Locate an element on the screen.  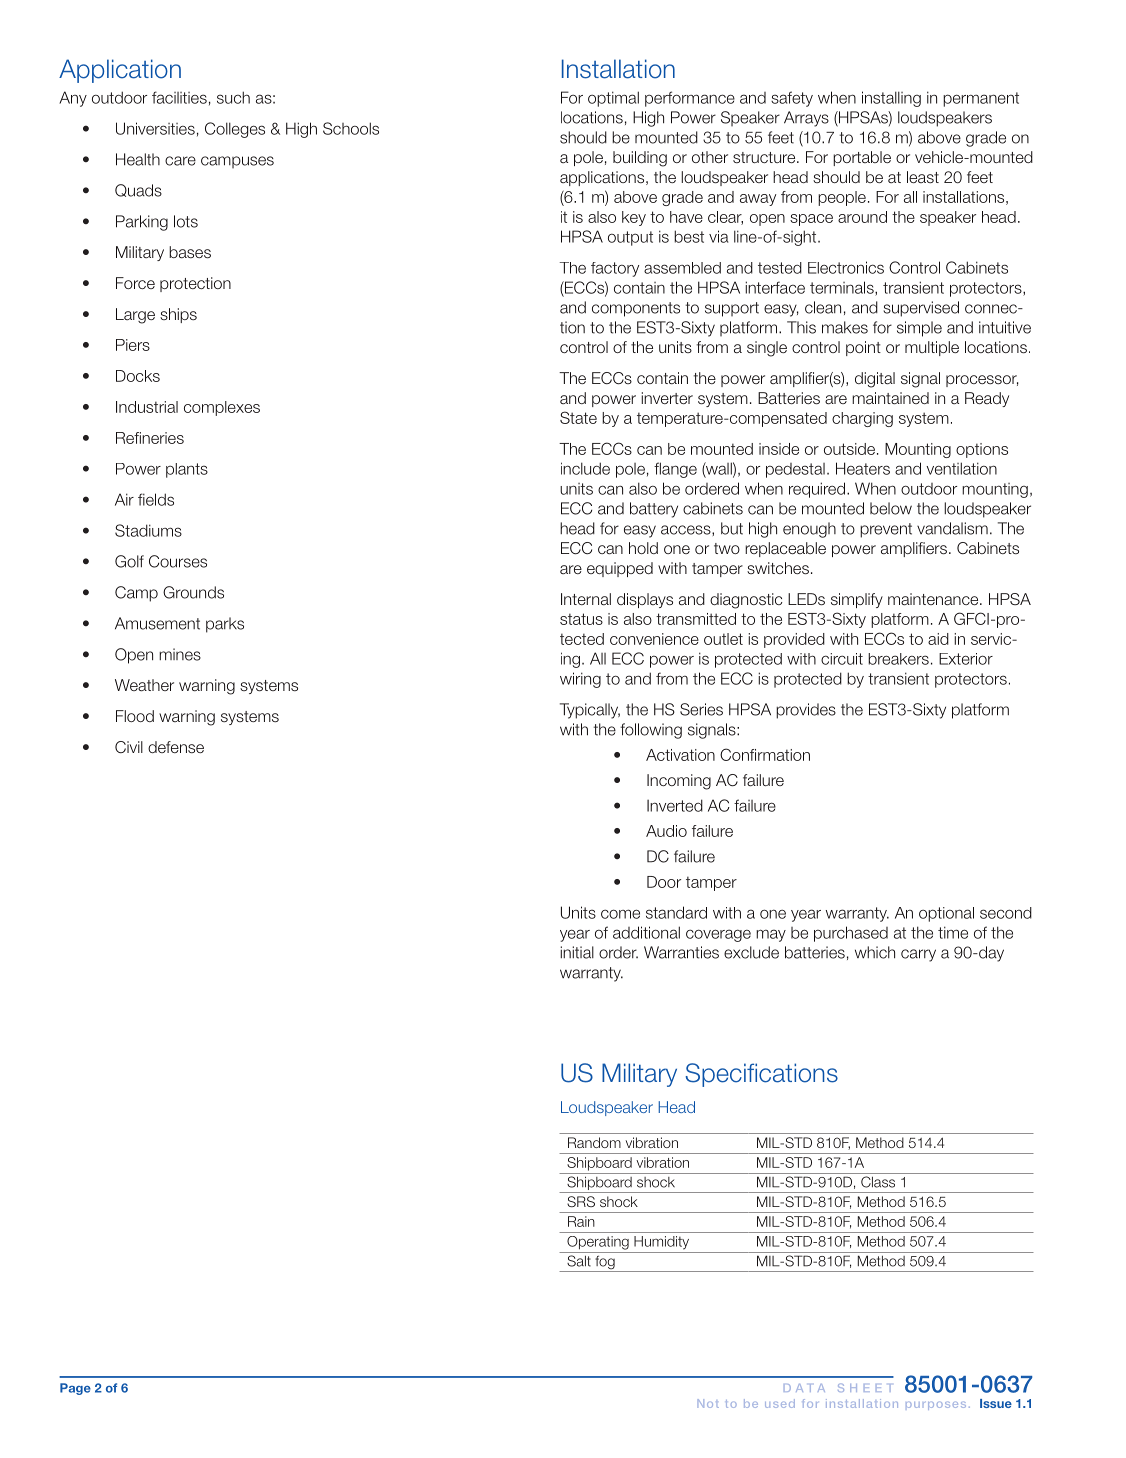
Page is located at coordinates (75, 1389).
